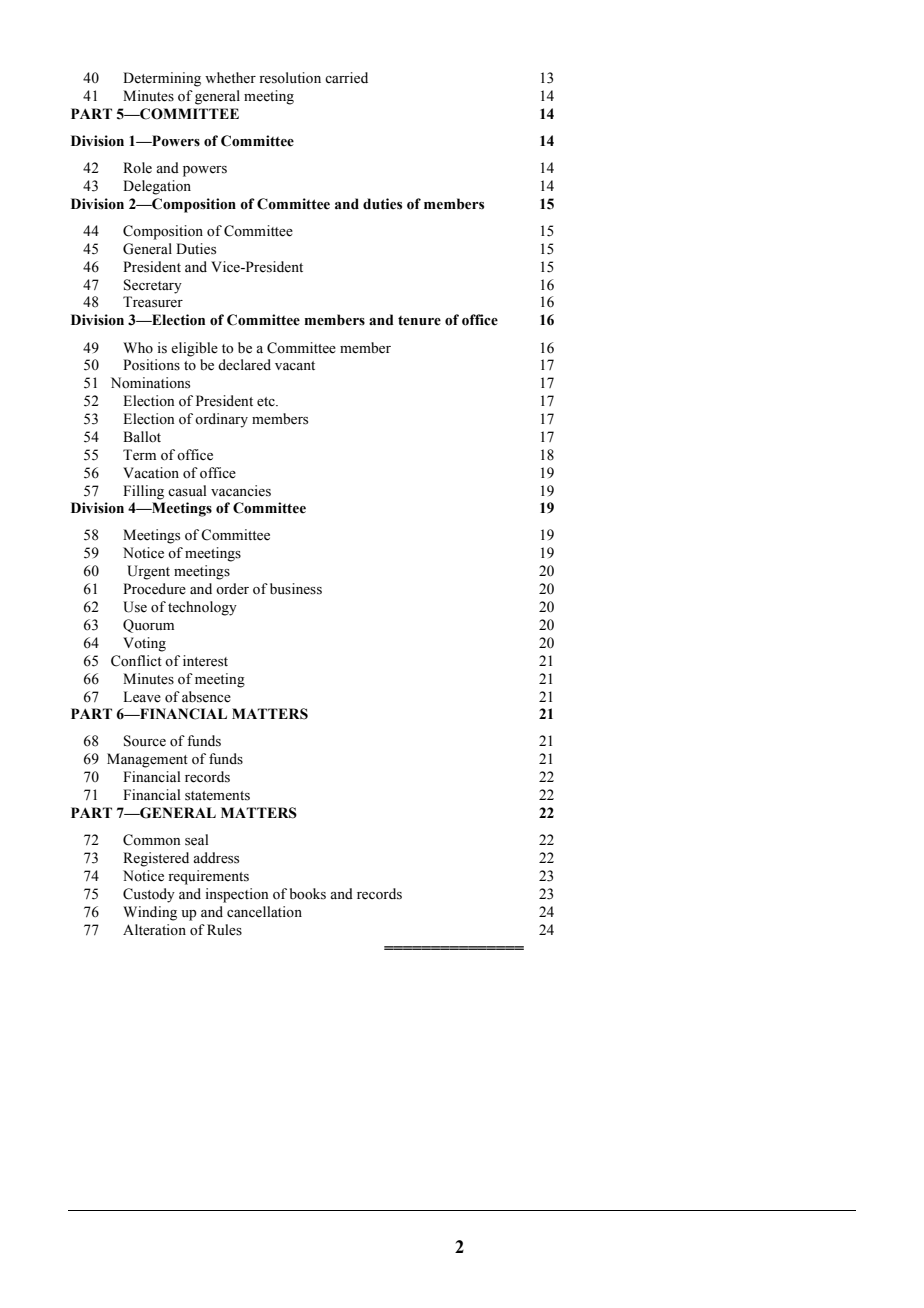 The height and width of the image is (1308, 924). I want to click on business, so click(296, 589).
